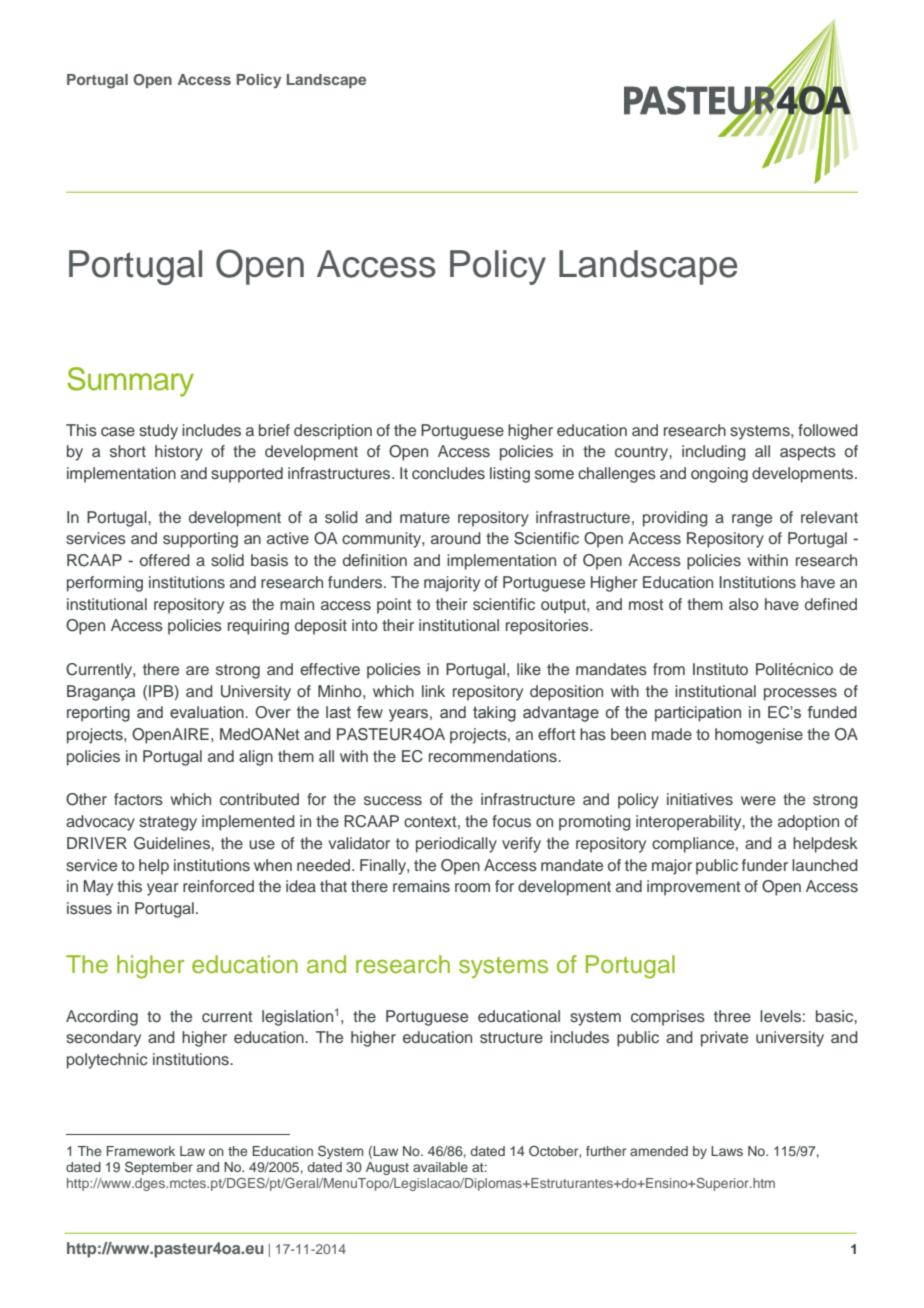  I want to click on were, so click(758, 800).
